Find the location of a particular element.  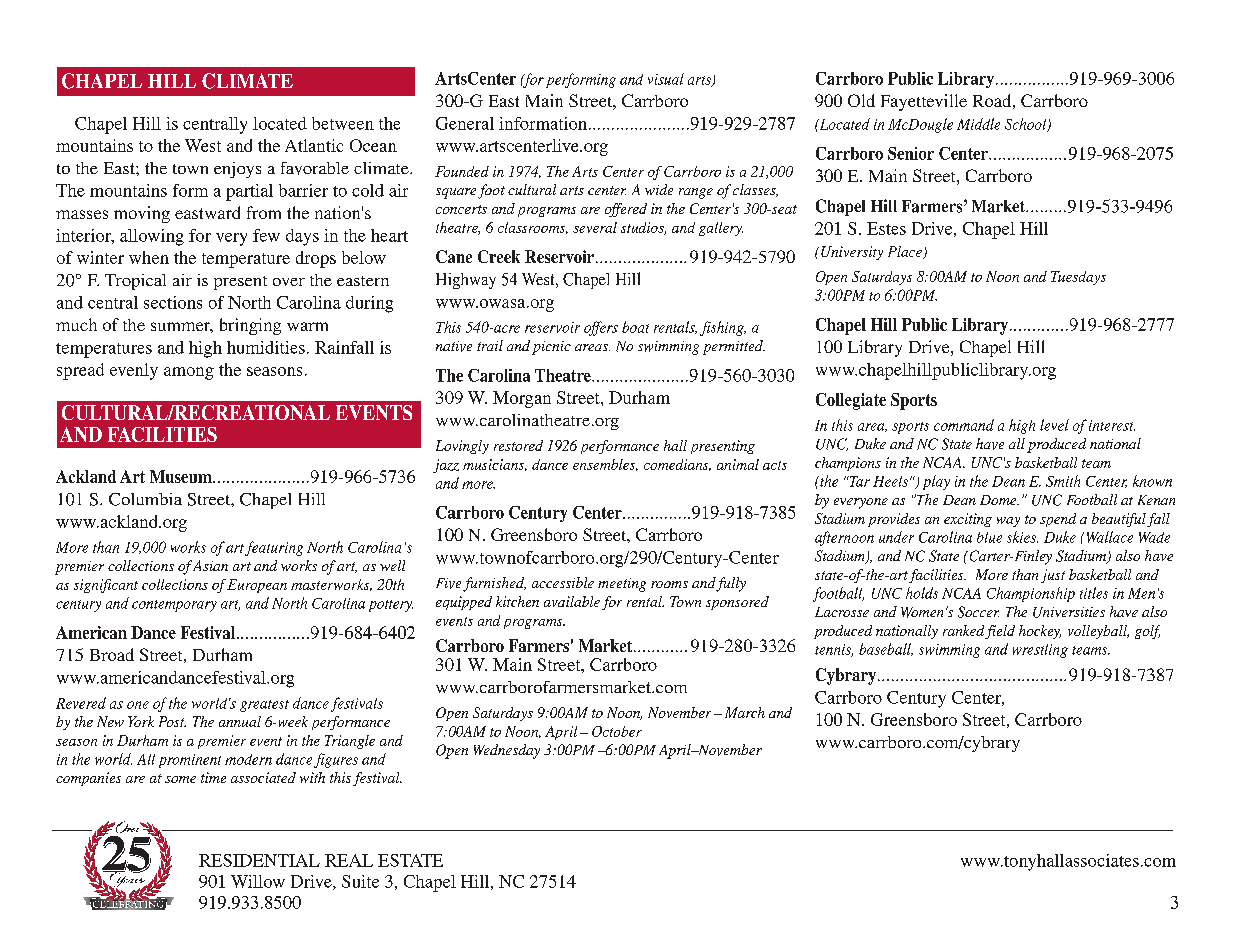

Suite is located at coordinates (360, 881).
